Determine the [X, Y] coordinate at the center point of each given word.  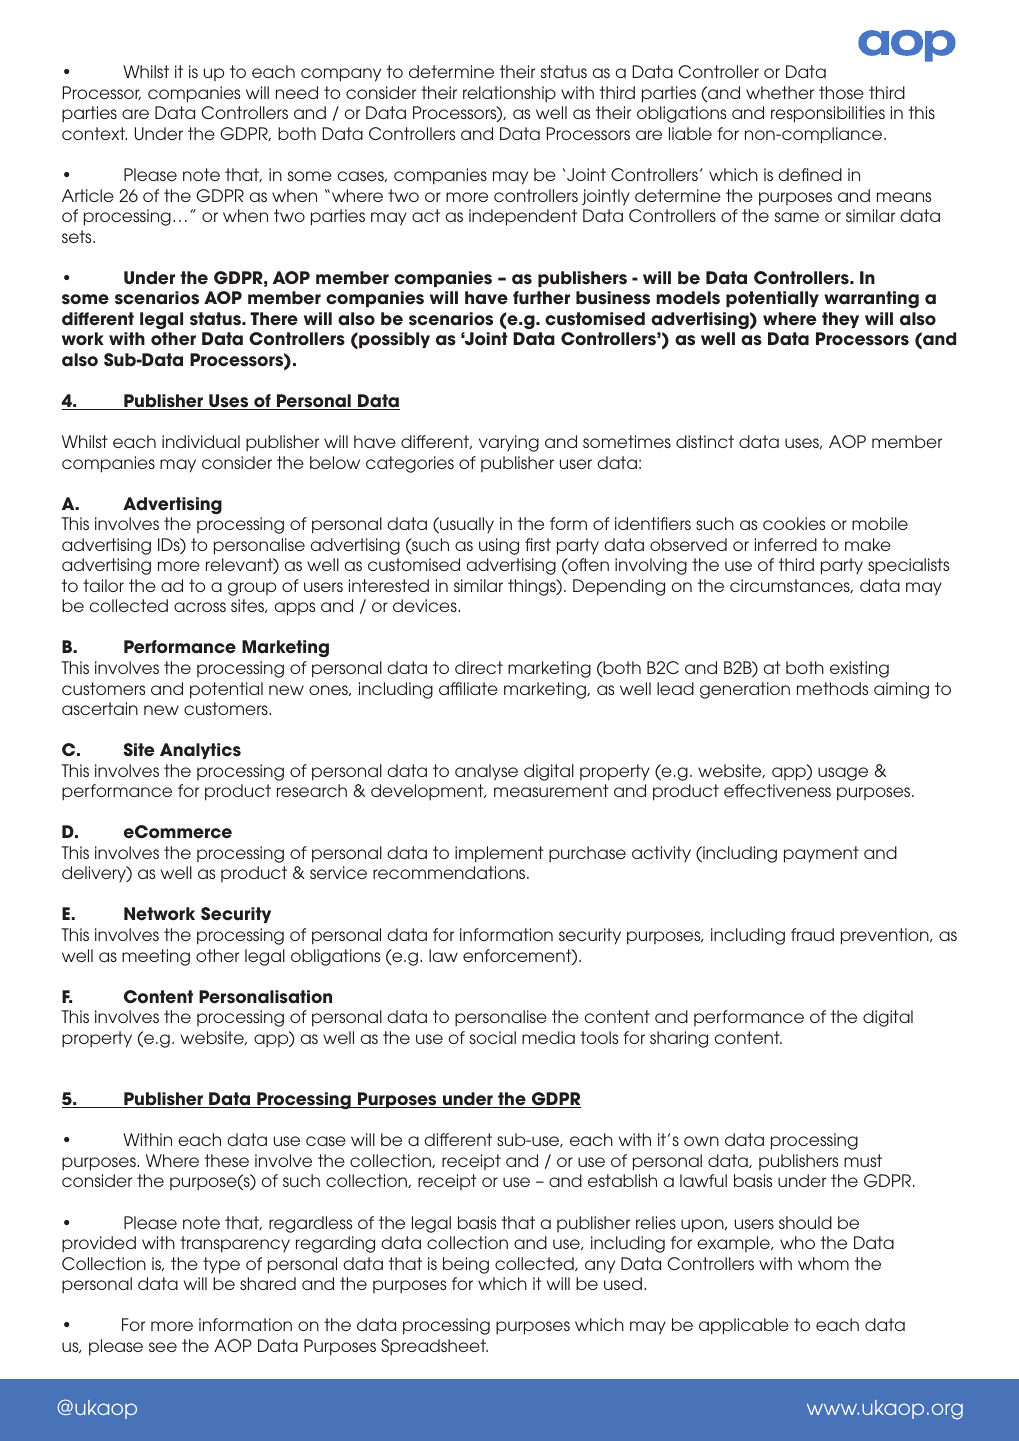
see [163, 1347]
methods [832, 688]
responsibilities [828, 114]
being [466, 1265]
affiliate [468, 688]
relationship [509, 94]
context [94, 133]
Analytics [200, 751]
